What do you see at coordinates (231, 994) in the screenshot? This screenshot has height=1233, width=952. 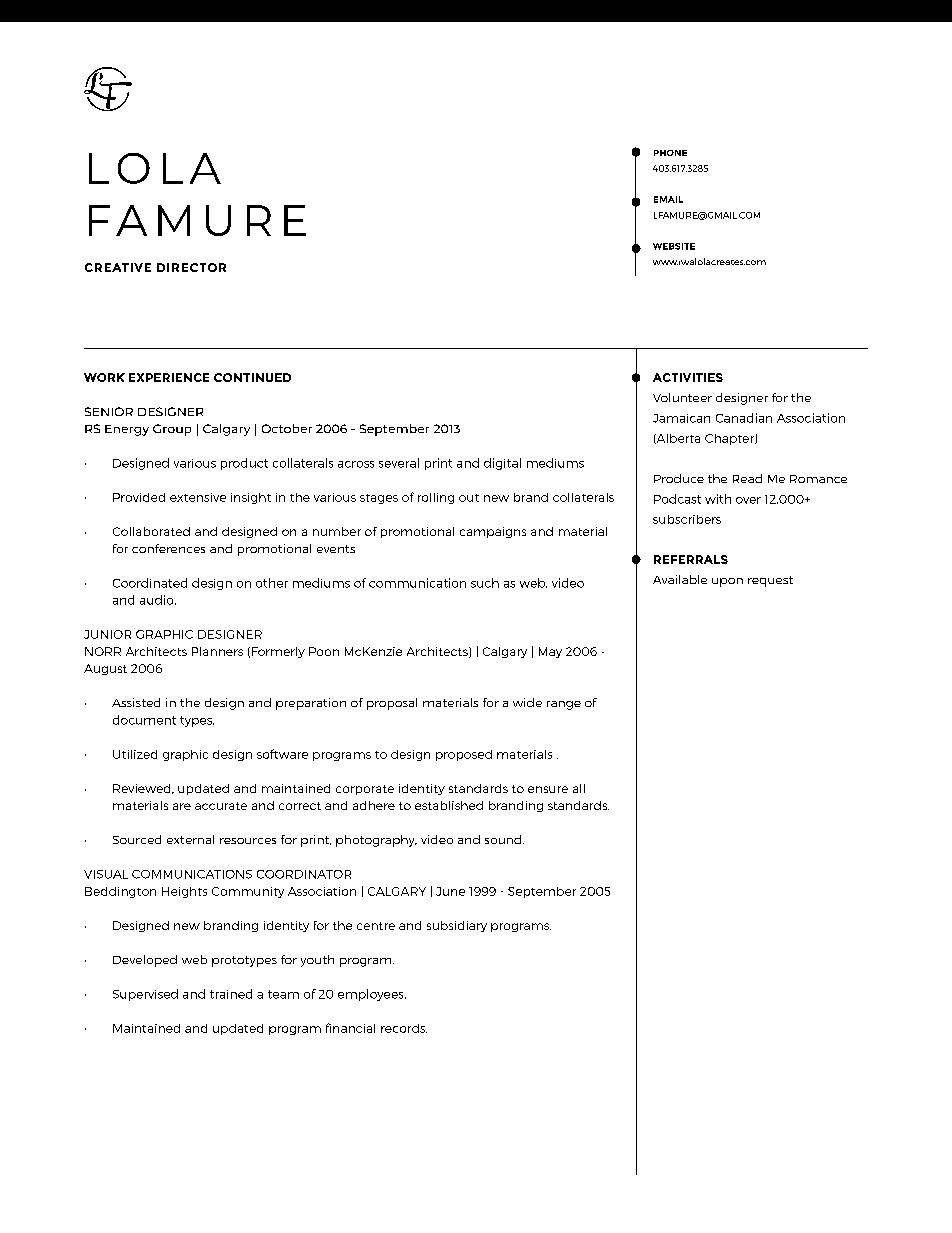 I see `trained` at bounding box center [231, 994].
